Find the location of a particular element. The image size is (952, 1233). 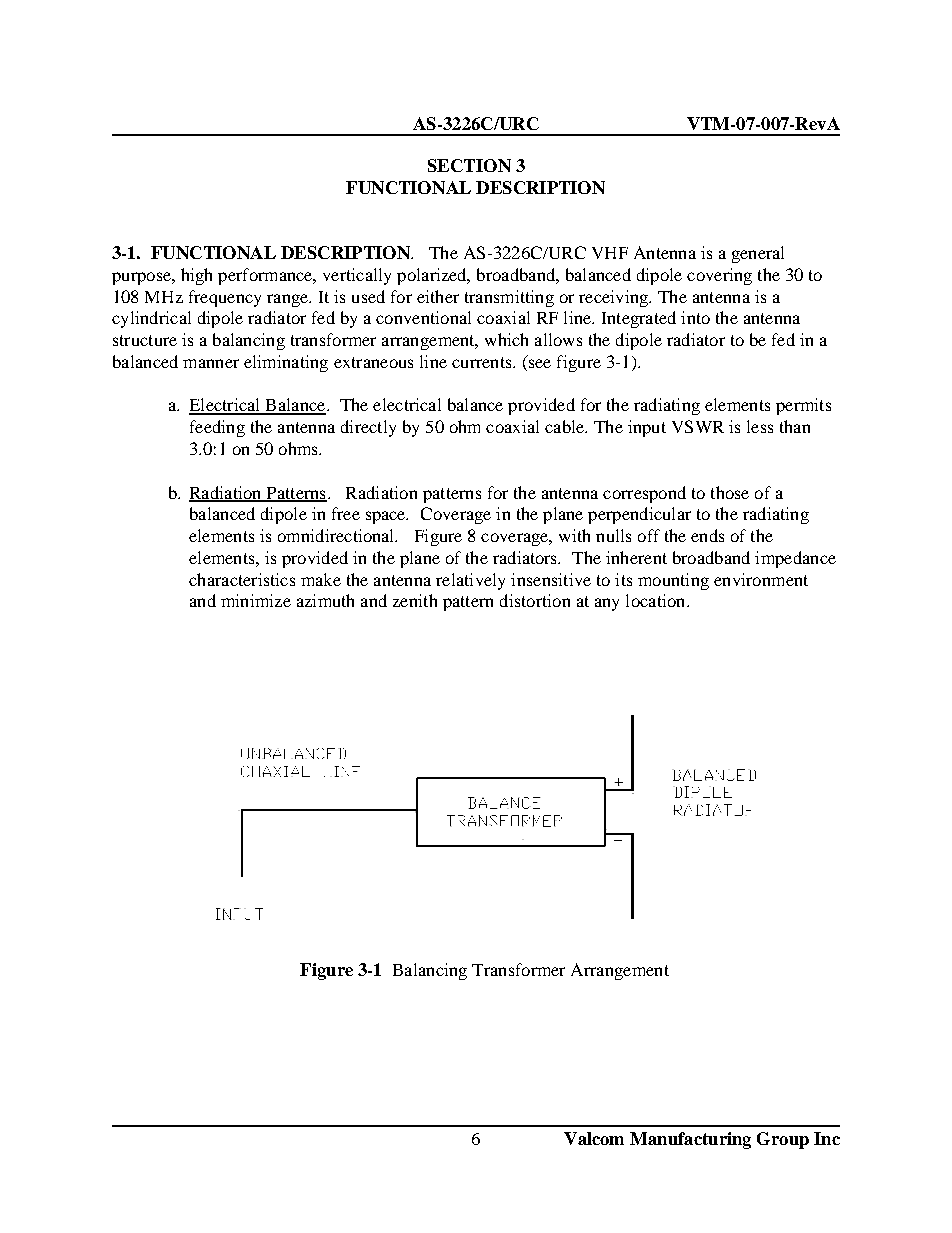

Inc is located at coordinates (827, 1138).
